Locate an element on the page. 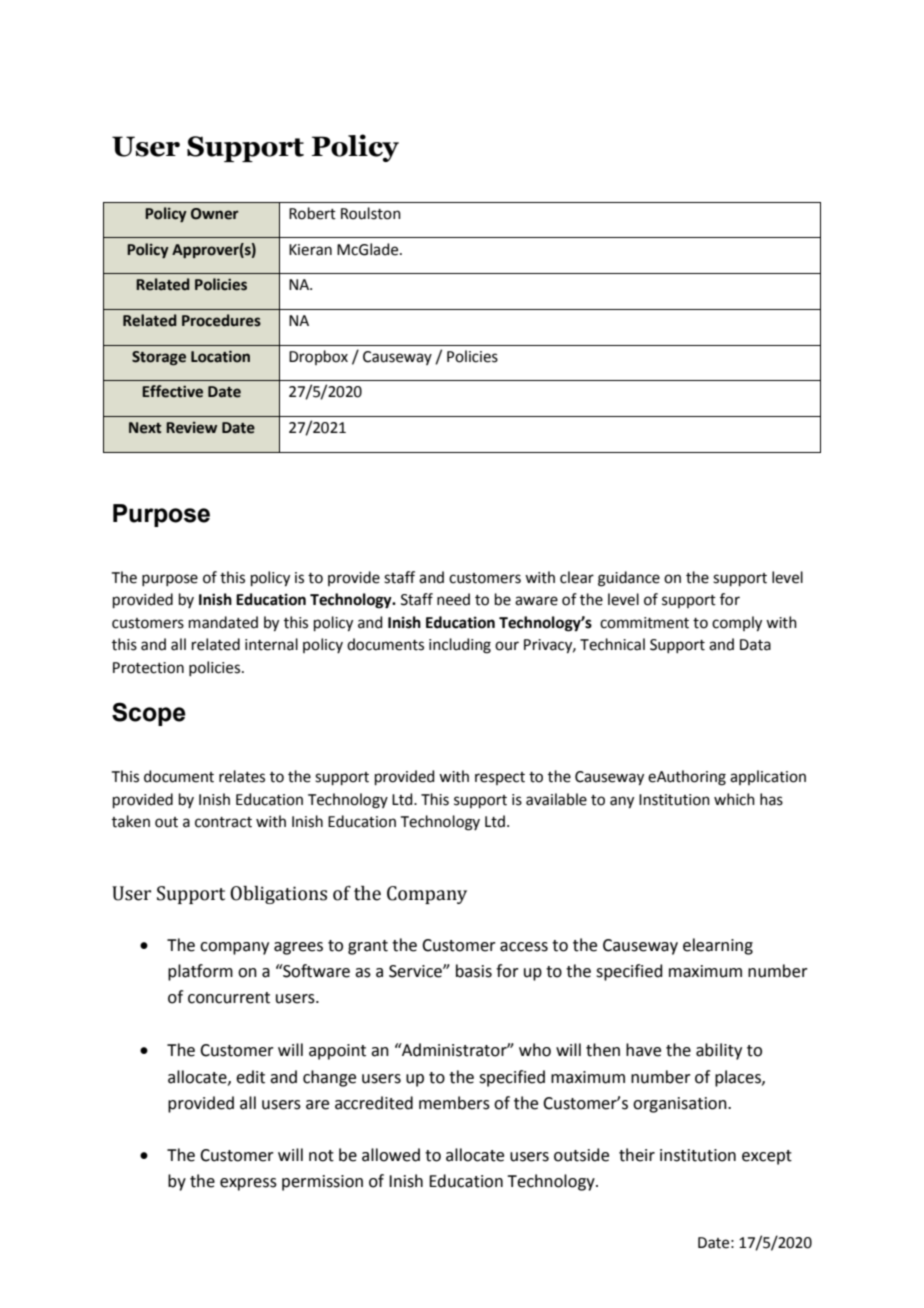 Image resolution: width=924 pixels, height=1308 pixels. contract is located at coordinates (223, 822).
